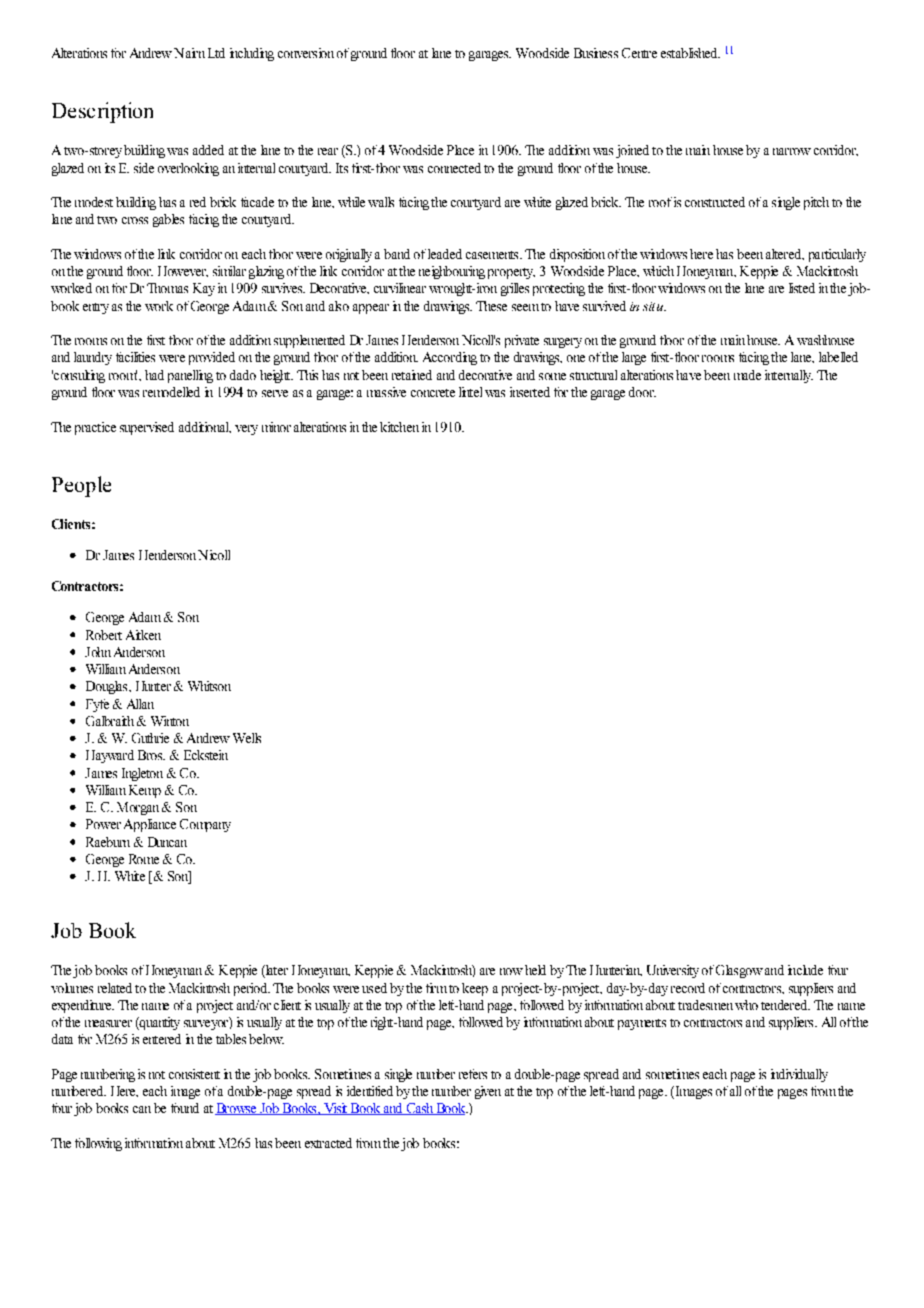 The image size is (924, 1308). What do you see at coordinates (642, 392) in the page?
I see `door` at bounding box center [642, 392].
